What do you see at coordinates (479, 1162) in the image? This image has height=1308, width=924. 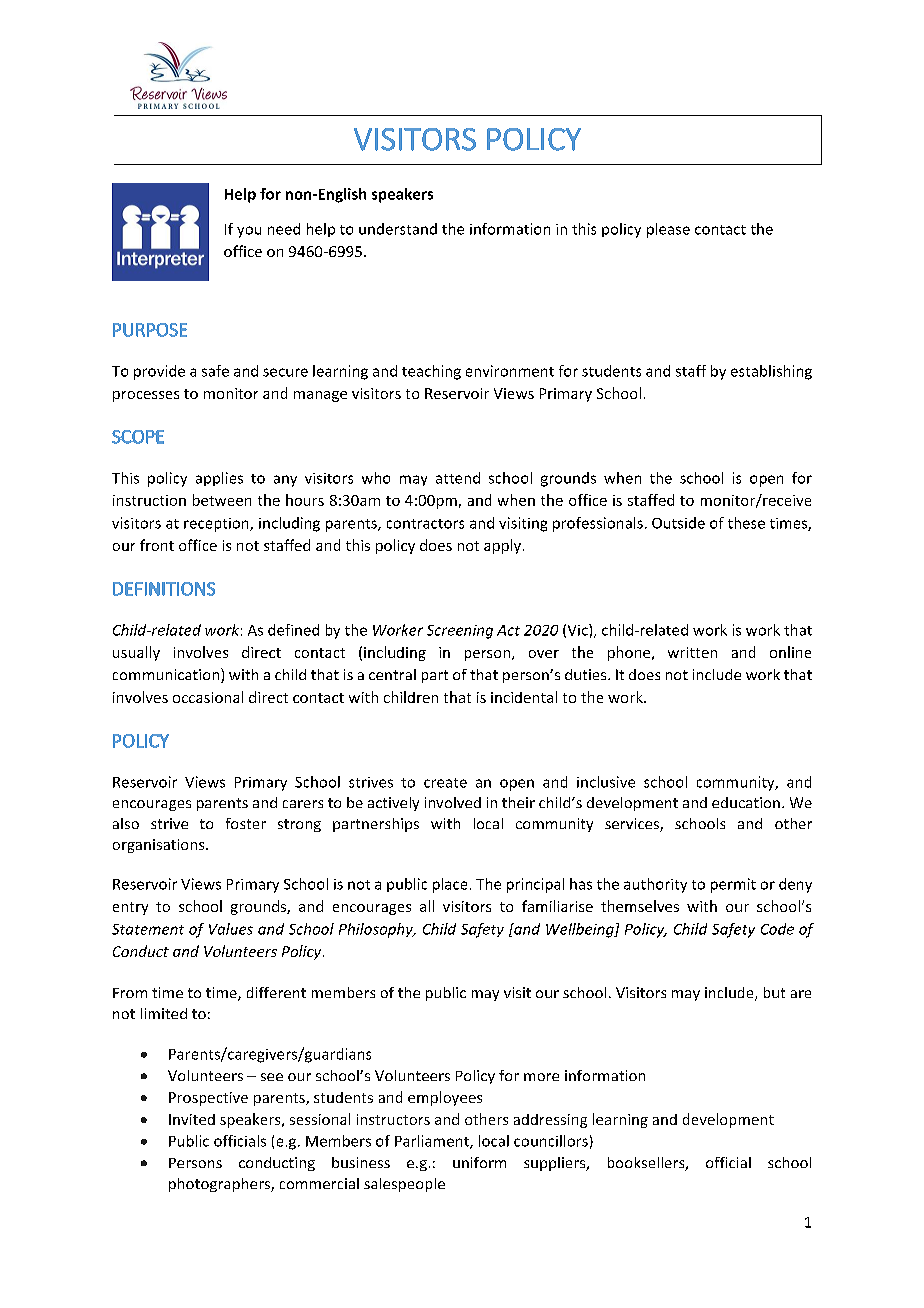 I see `uniform` at bounding box center [479, 1162].
